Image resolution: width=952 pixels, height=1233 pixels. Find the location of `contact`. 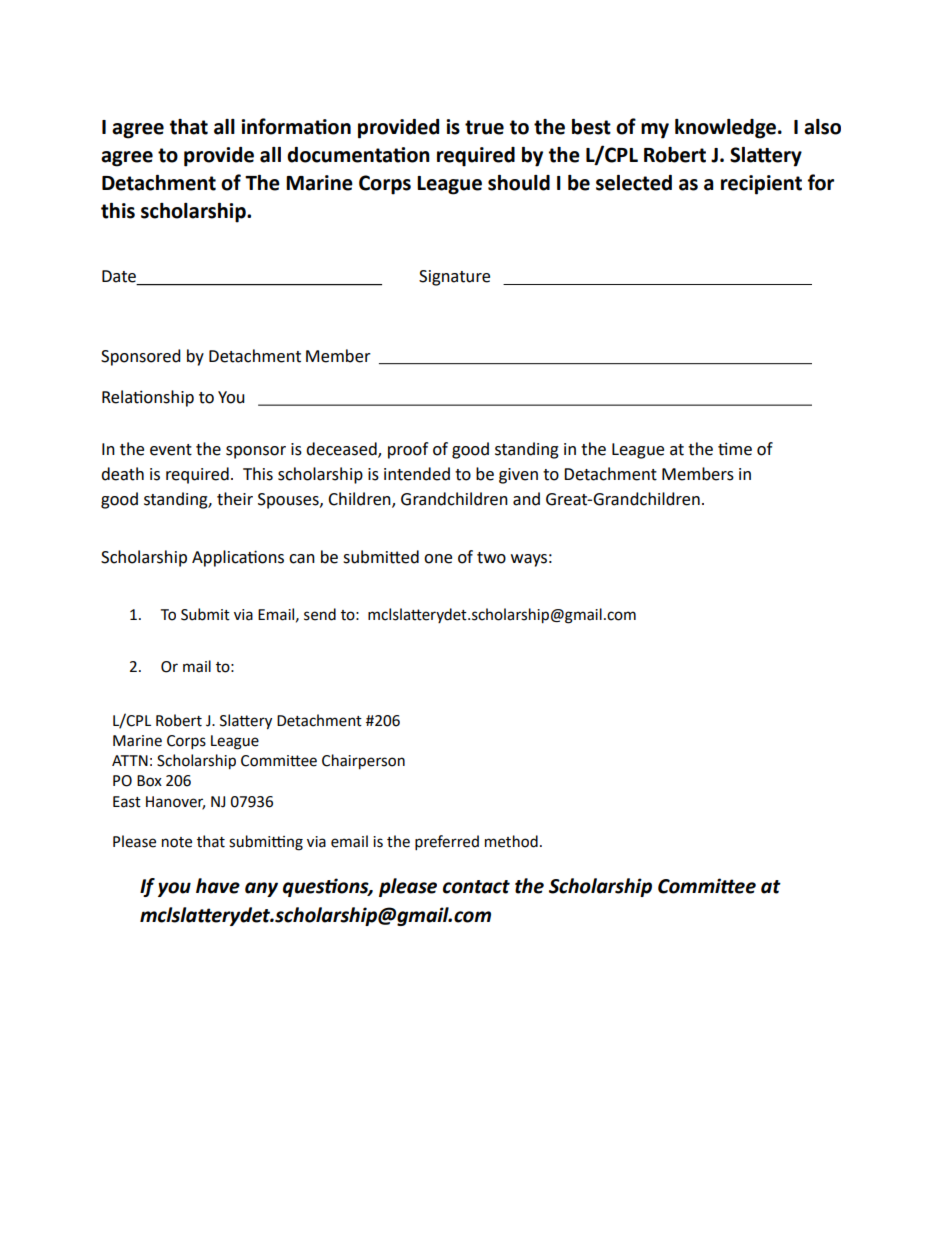

contact is located at coordinates (476, 887).
